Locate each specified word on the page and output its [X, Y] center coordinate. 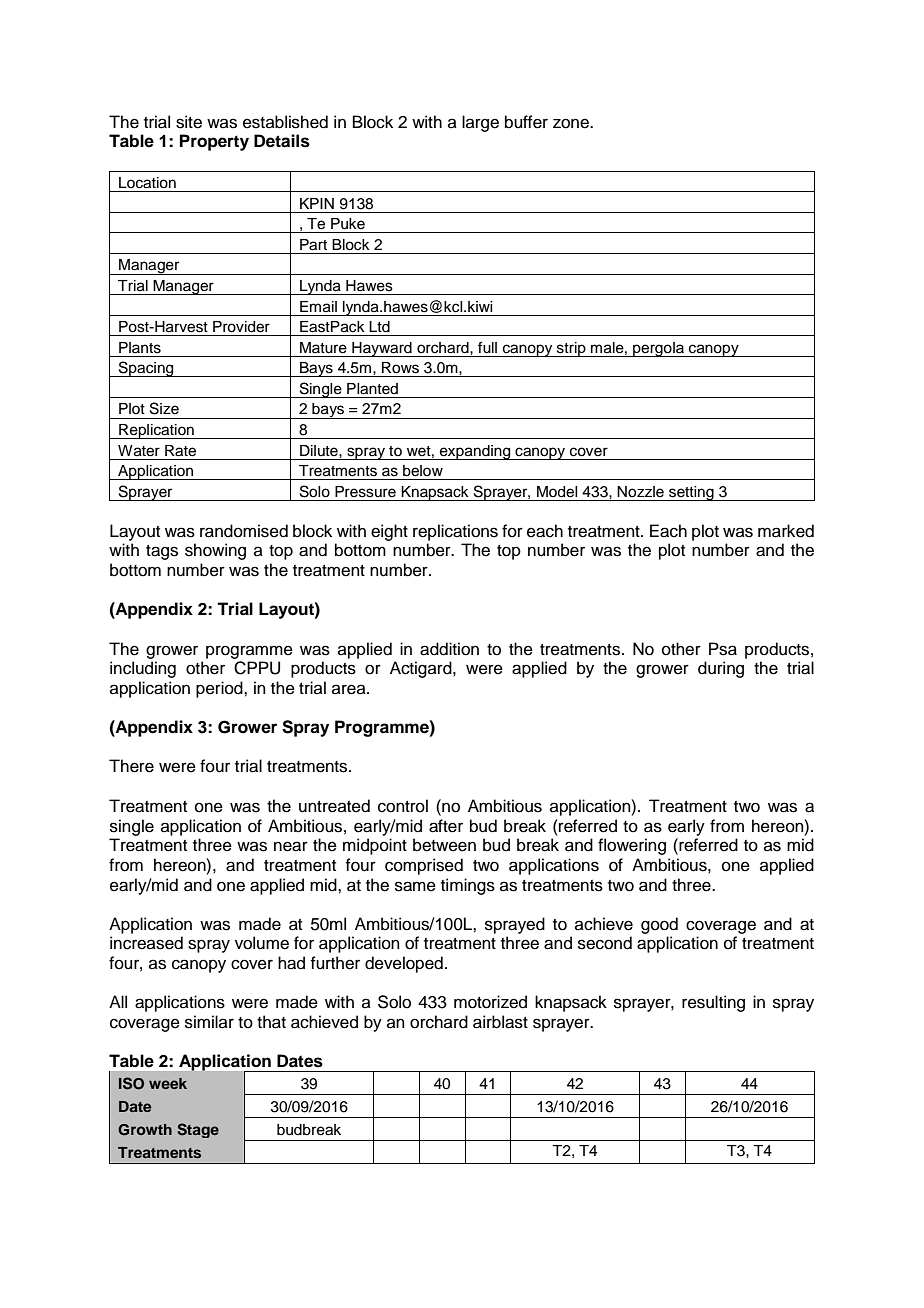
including [143, 669]
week [168, 1083]
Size [164, 408]
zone [572, 123]
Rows [400, 368]
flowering [632, 846]
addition [449, 649]
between [444, 845]
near [291, 846]
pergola [658, 349]
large [480, 123]
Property [214, 142]
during [721, 669]
